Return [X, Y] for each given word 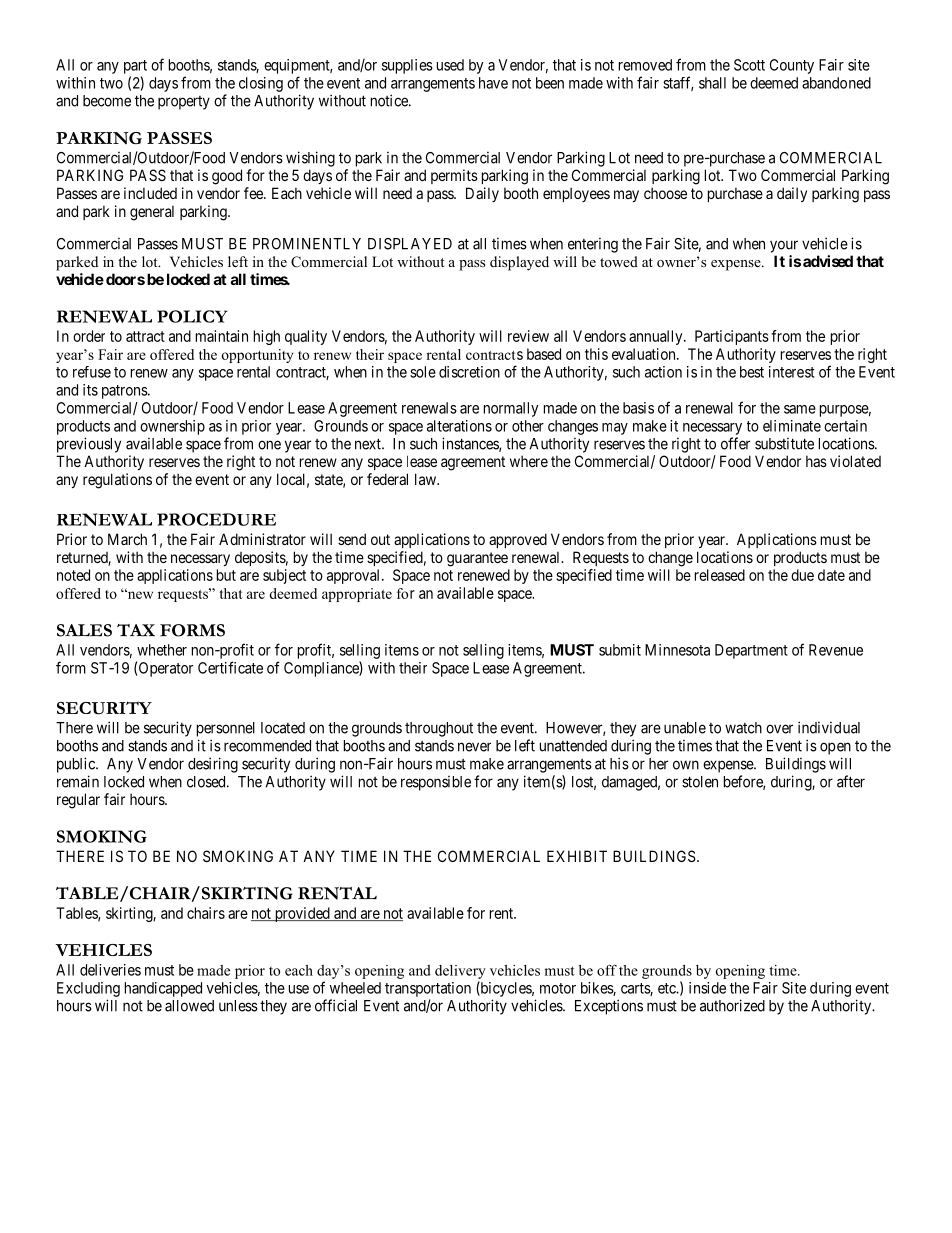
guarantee [477, 559]
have [493, 83]
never [474, 747]
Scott [749, 65]
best [752, 372]
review [528, 336]
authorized [732, 1005]
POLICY [192, 316]
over [779, 729]
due [802, 575]
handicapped [163, 989]
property [184, 103]
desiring [213, 765]
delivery [460, 972]
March [127, 539]
